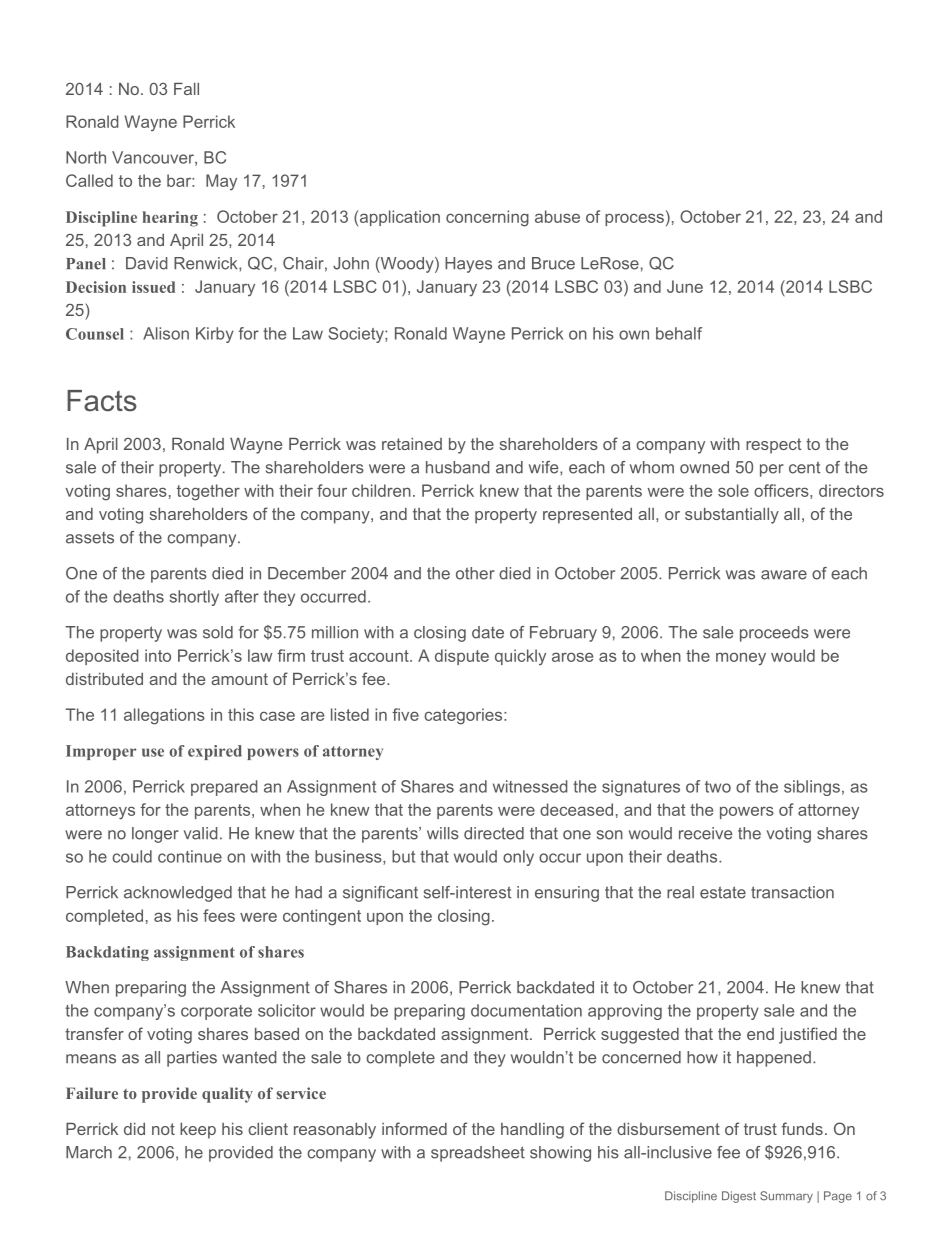 This screenshot has width=952, height=1233. Describe the element at coordinates (478, 1154) in the screenshot. I see `spreadsheet` at that location.
